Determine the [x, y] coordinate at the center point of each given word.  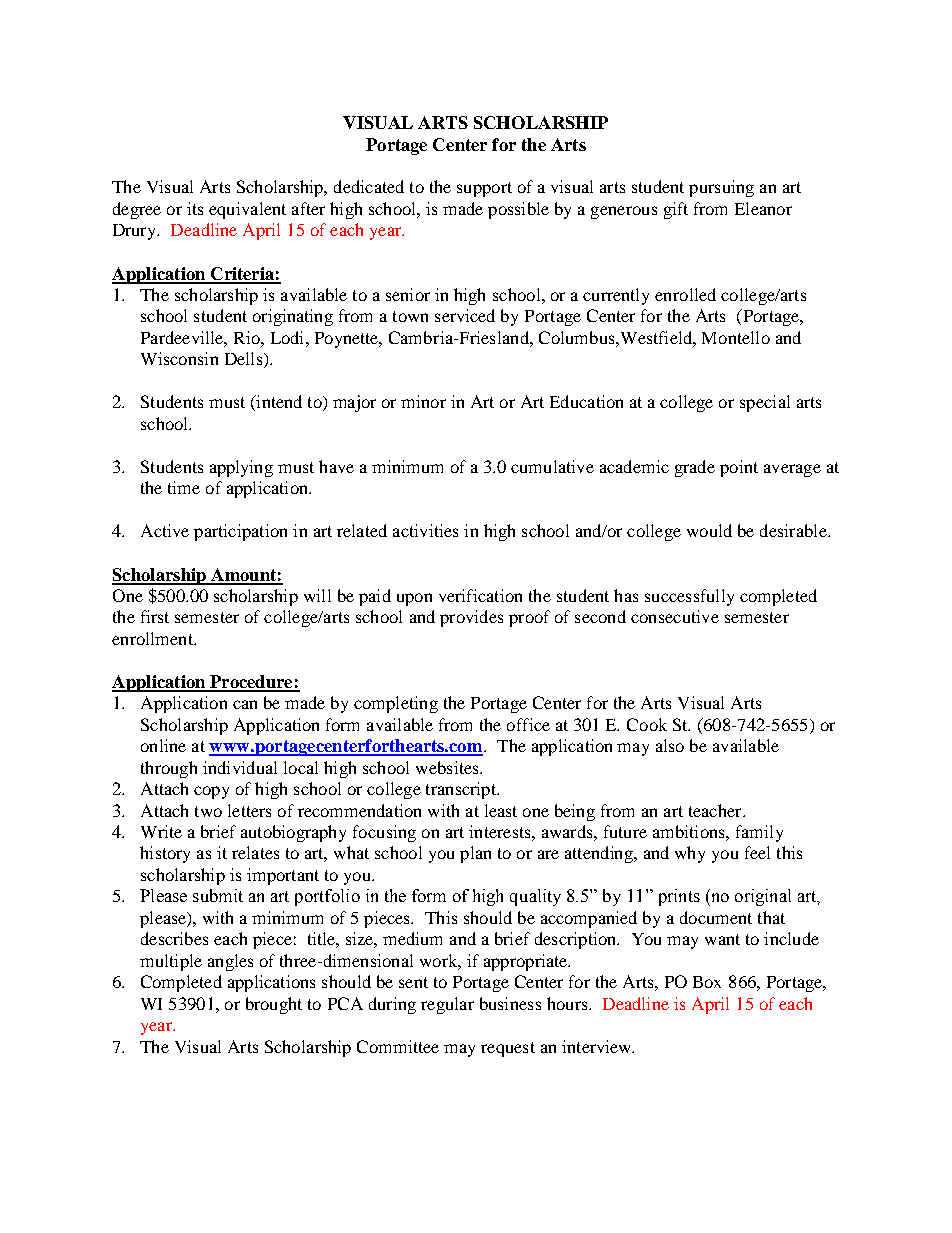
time [184, 487]
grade [695, 468]
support [484, 189]
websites [448, 767]
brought [274, 1005]
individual [240, 767]
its [195, 208]
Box [707, 982]
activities [425, 530]
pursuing [721, 188]
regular [447, 1005]
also [670, 745]
